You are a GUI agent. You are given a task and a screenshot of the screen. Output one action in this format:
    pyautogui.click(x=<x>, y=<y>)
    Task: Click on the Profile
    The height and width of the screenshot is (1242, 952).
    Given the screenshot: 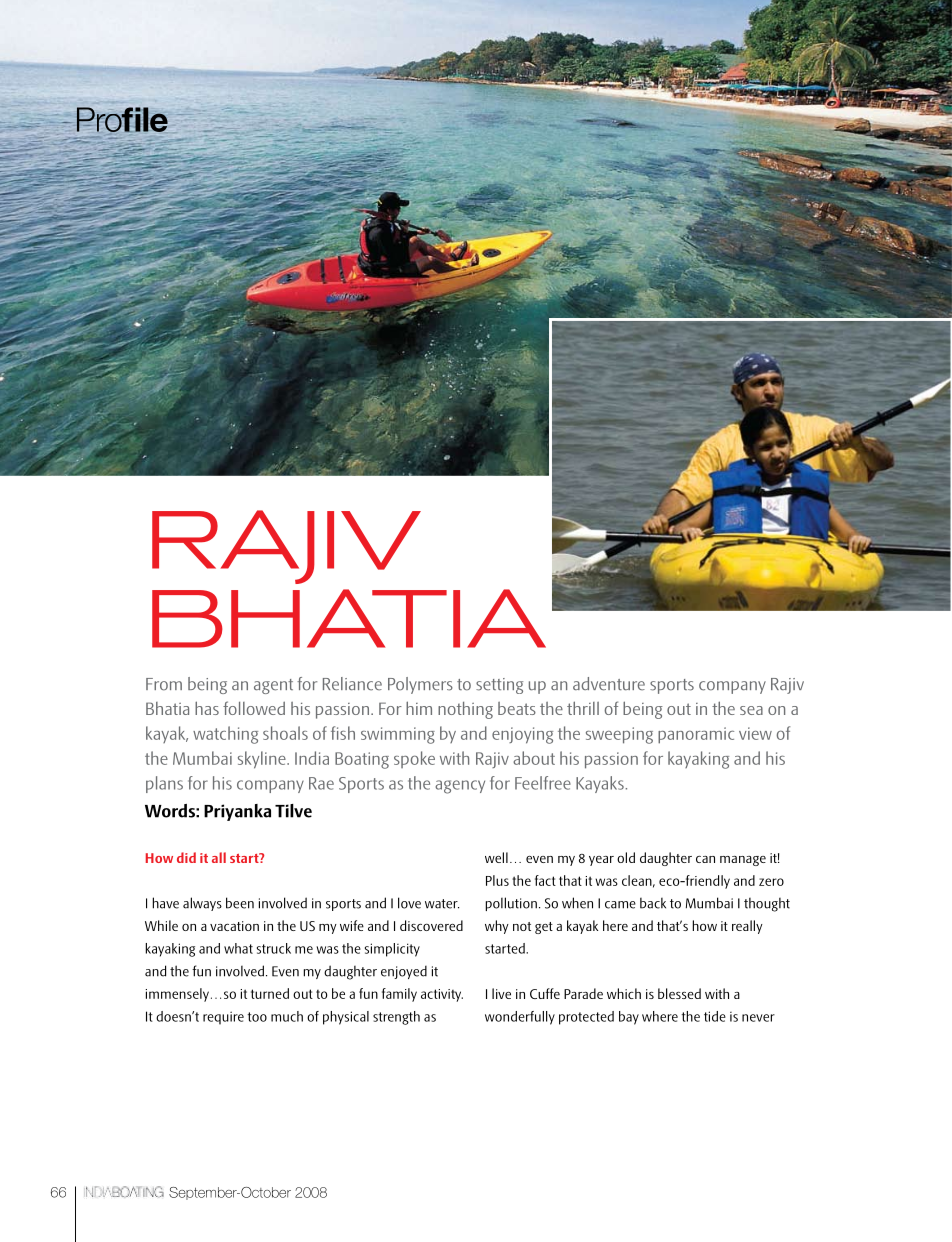 What is the action you would take?
    pyautogui.click(x=122, y=119)
